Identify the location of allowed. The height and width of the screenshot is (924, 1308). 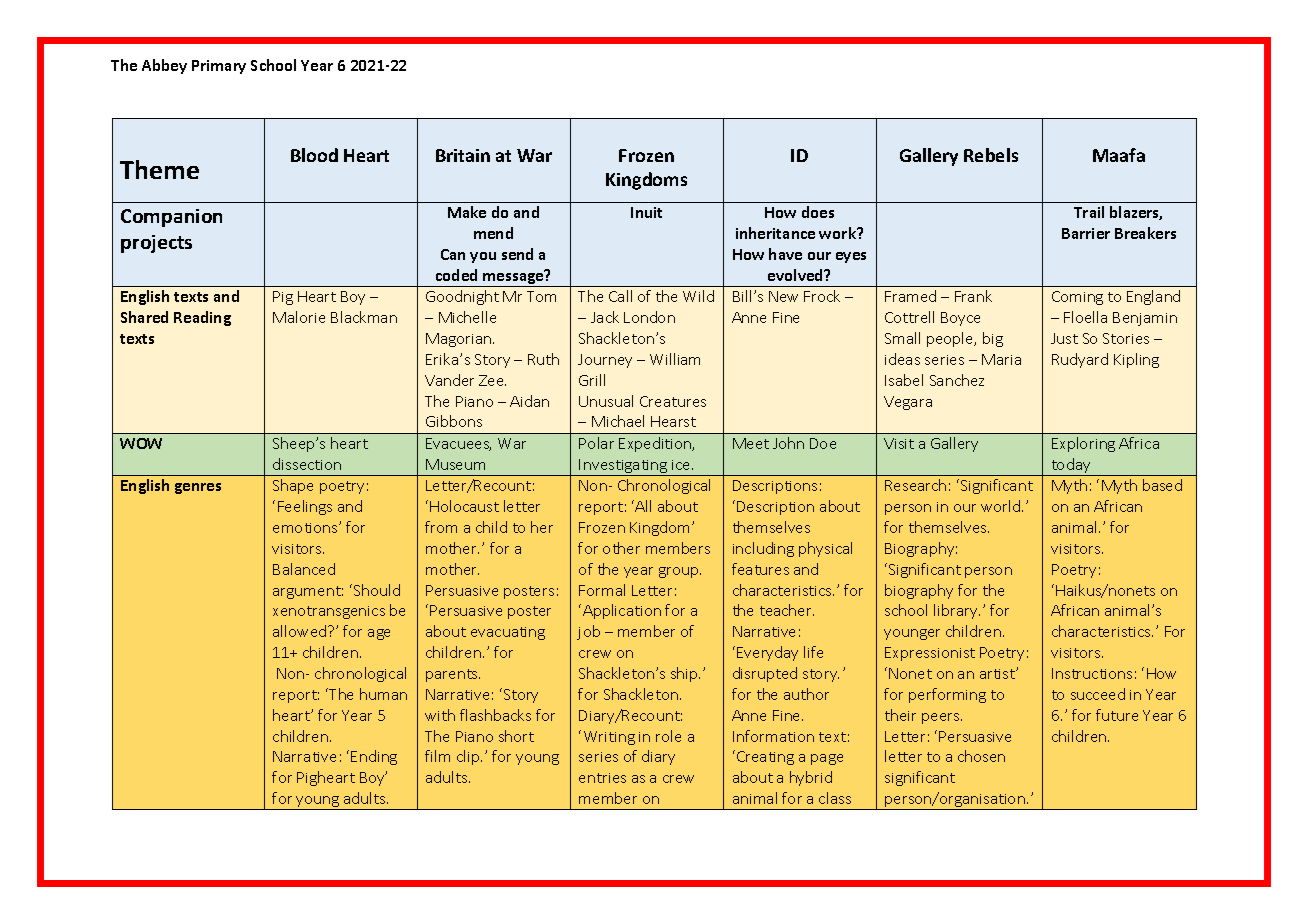
(301, 631).
